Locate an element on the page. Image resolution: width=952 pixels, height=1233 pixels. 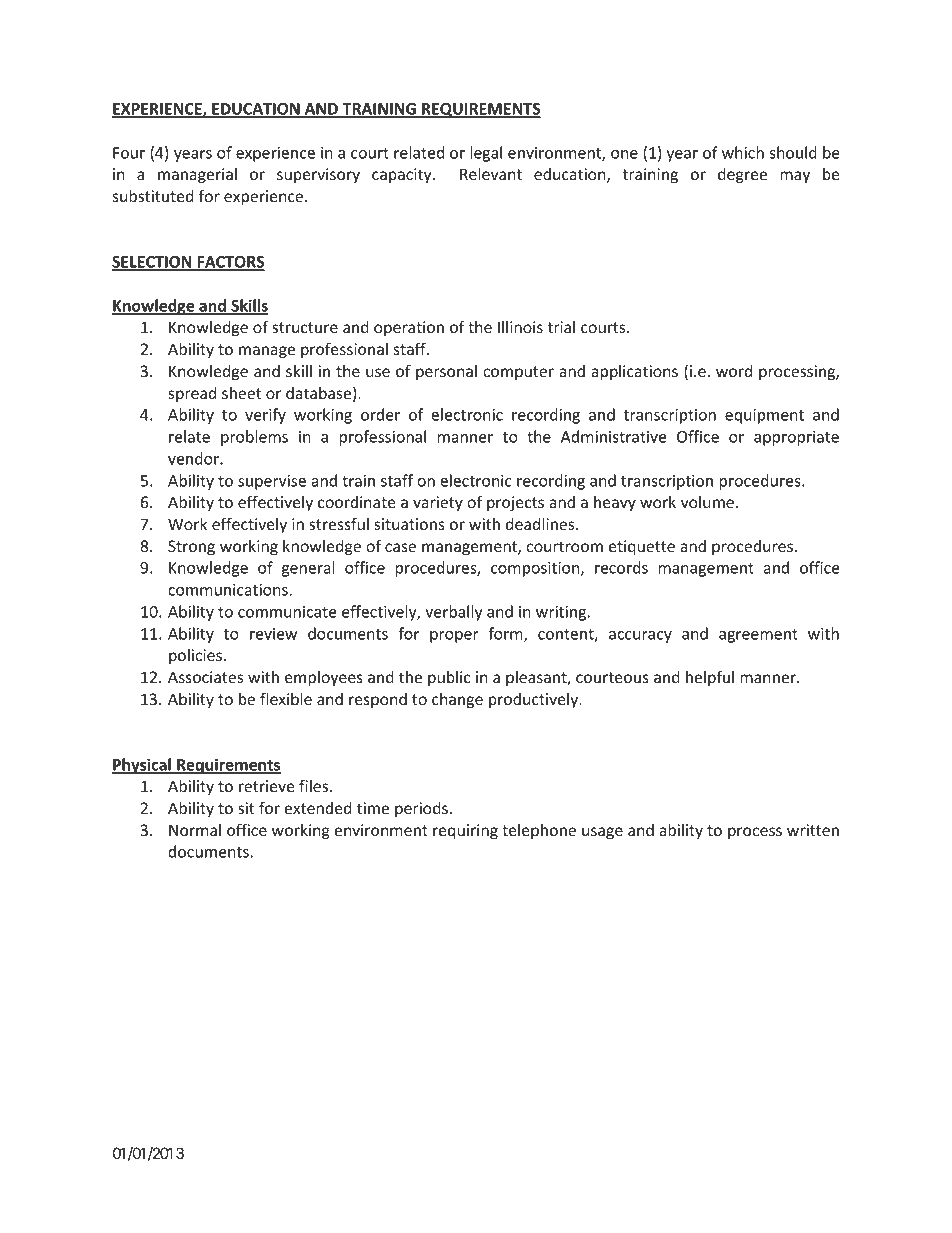
variety is located at coordinates (438, 503).
